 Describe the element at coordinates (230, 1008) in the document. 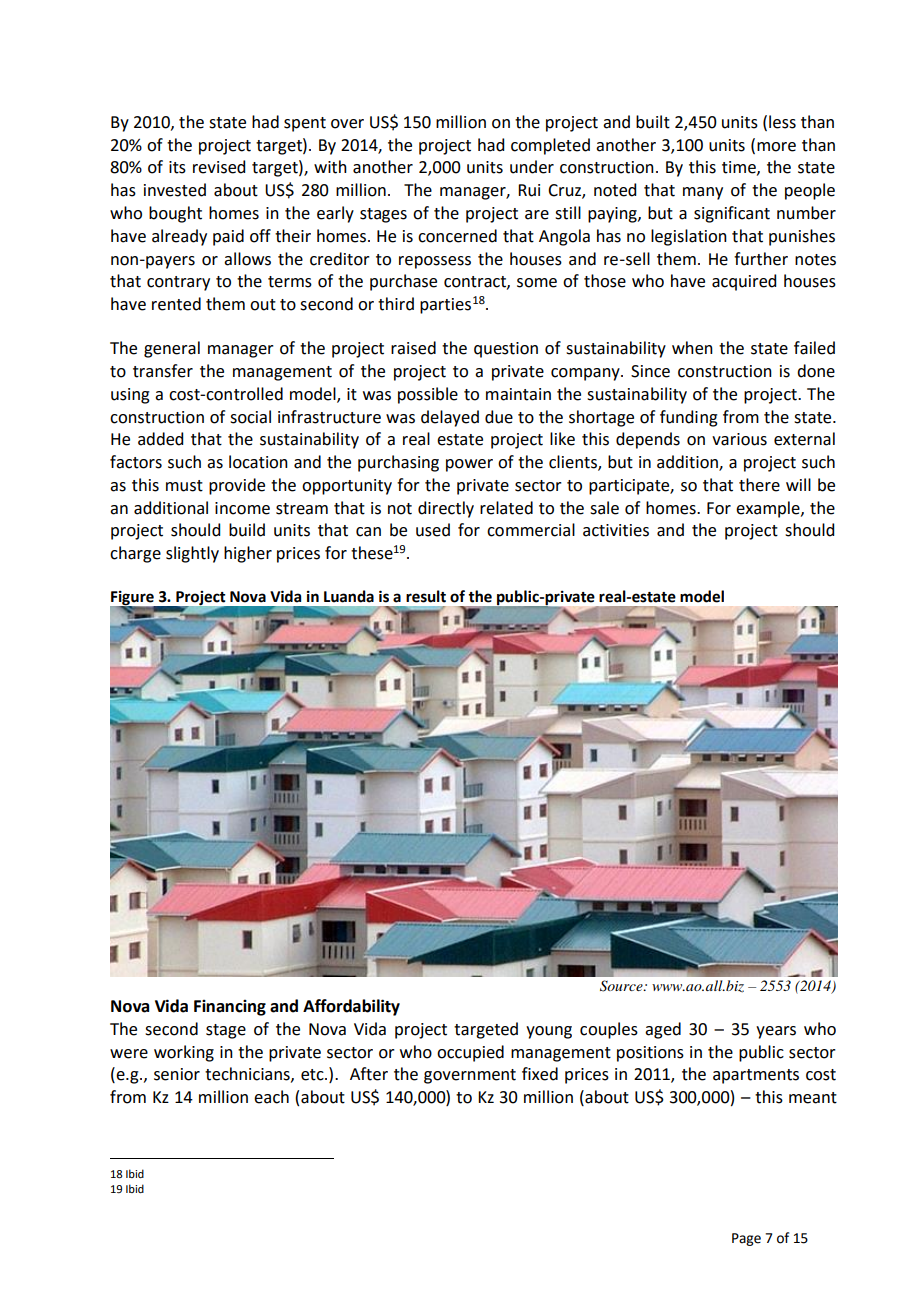

I see `Financing` at that location.
